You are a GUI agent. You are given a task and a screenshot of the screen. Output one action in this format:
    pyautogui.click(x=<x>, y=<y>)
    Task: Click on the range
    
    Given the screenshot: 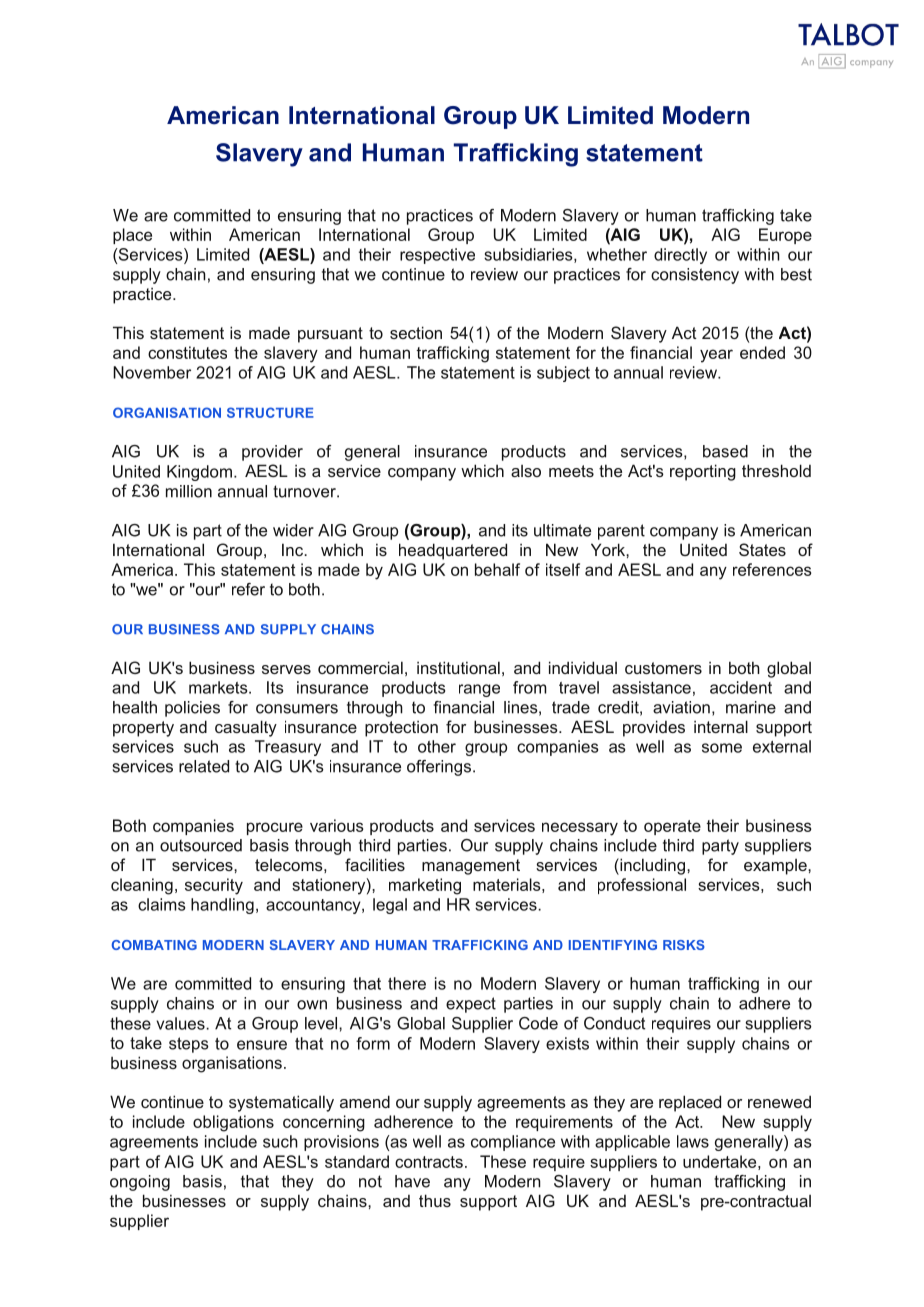 What is the action you would take?
    pyautogui.click(x=479, y=690)
